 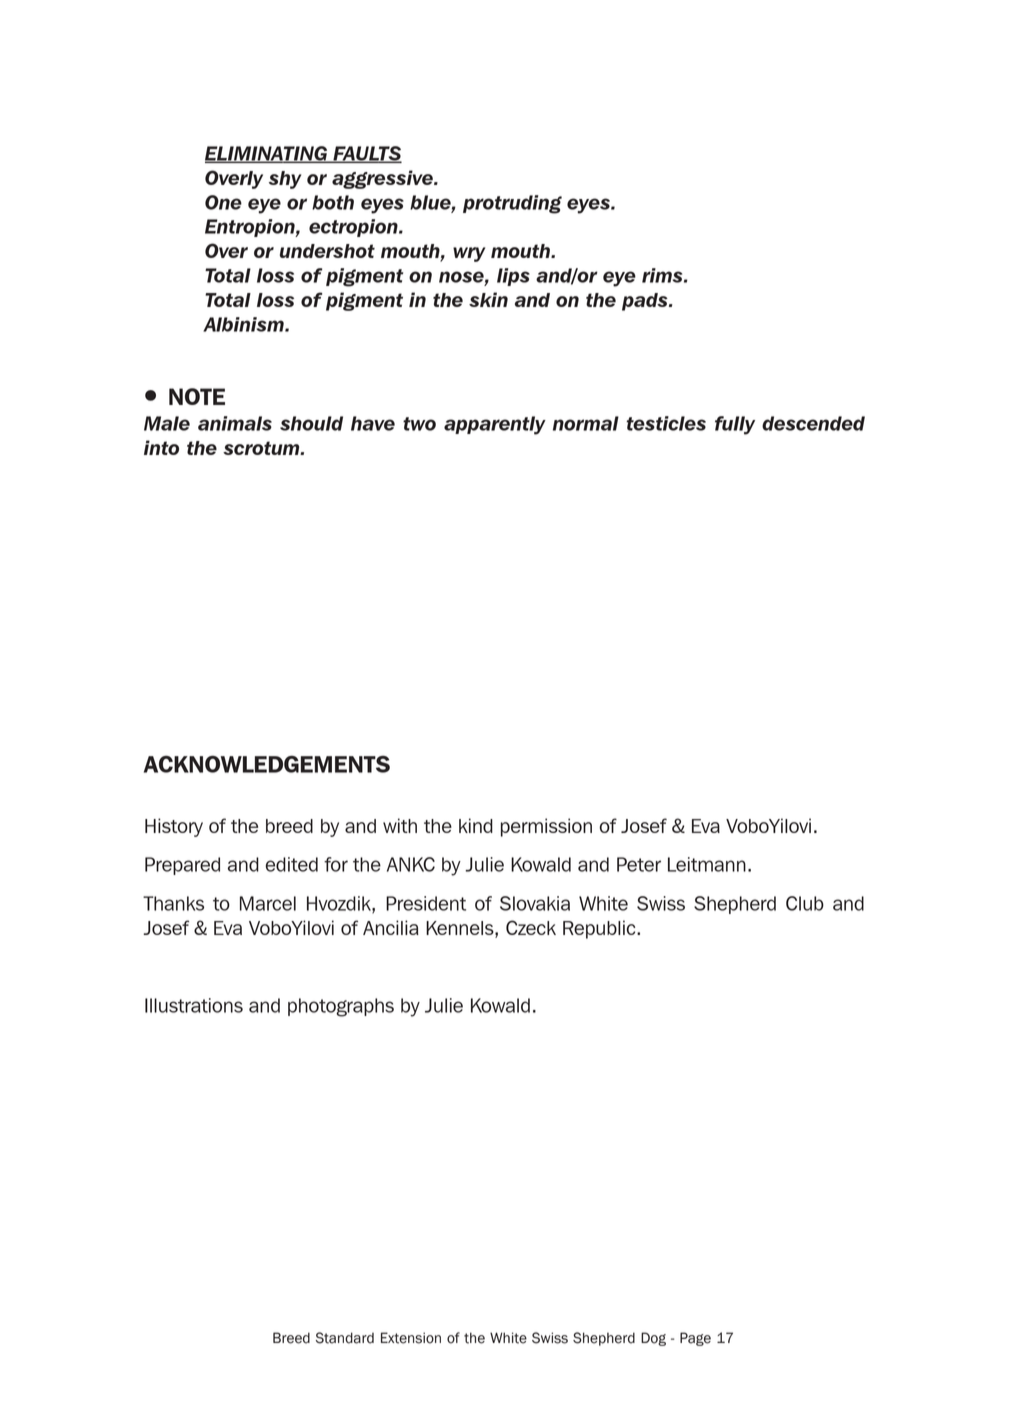 I want to click on ACKNOWLEDGEMENTS, so click(x=267, y=764).
